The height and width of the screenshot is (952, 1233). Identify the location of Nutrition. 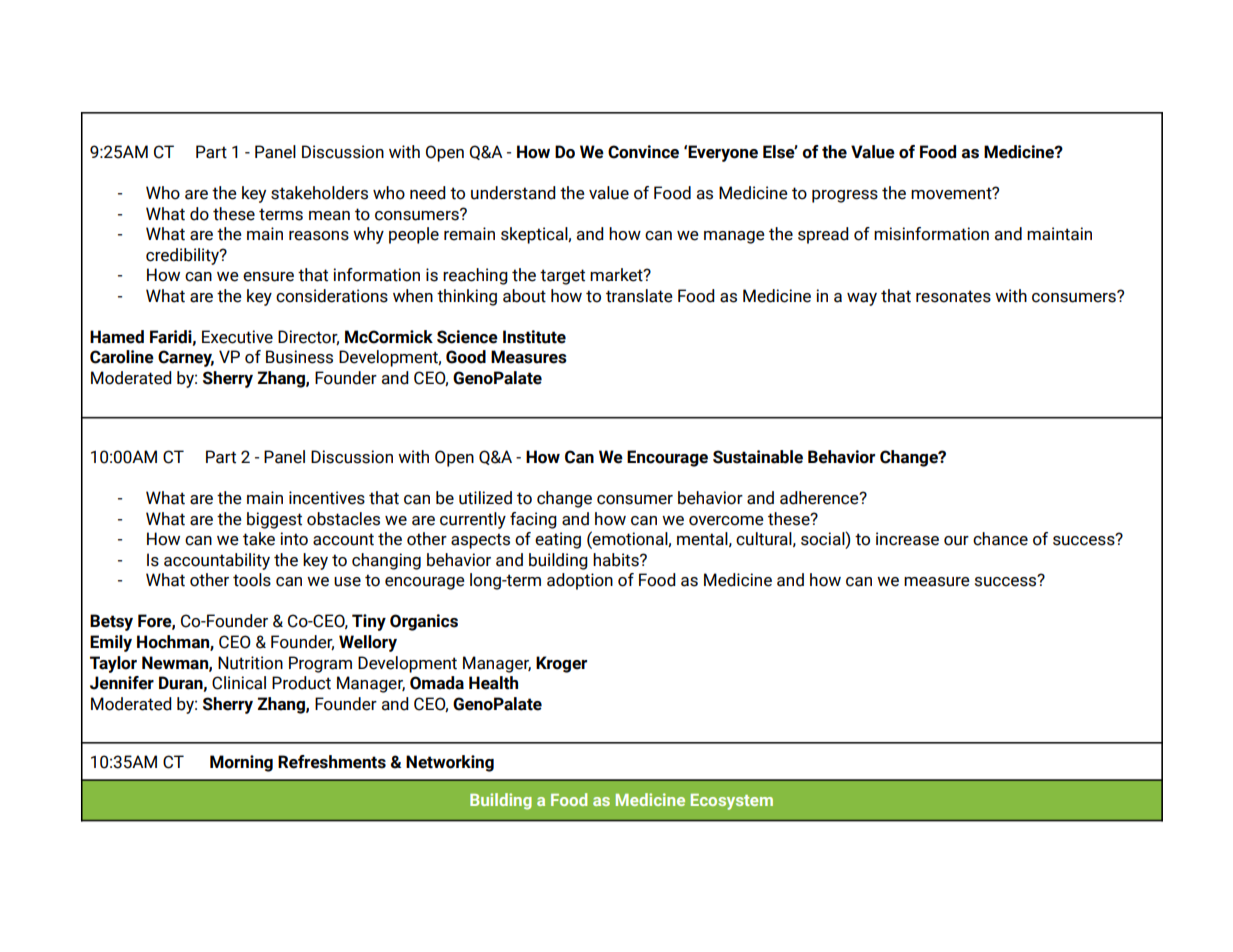
(250, 663).
